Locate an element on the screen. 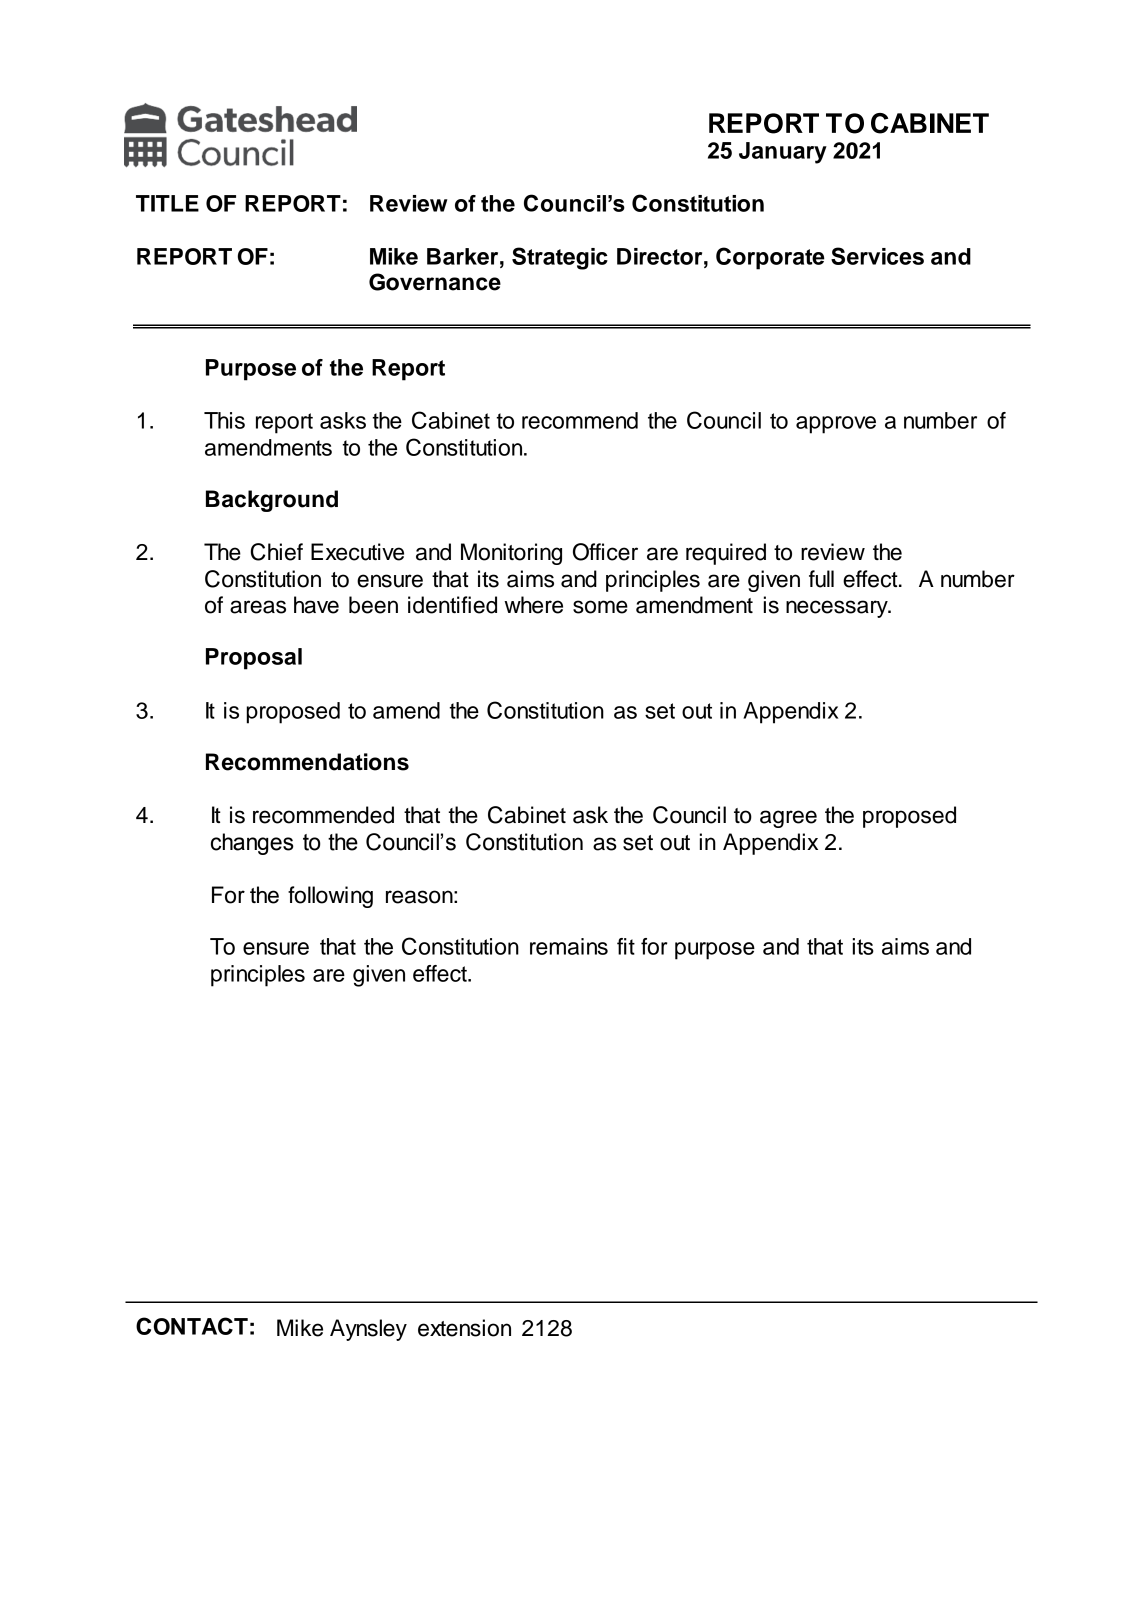 This screenshot has height=1603, width=1133. Strategic is located at coordinates (560, 258).
